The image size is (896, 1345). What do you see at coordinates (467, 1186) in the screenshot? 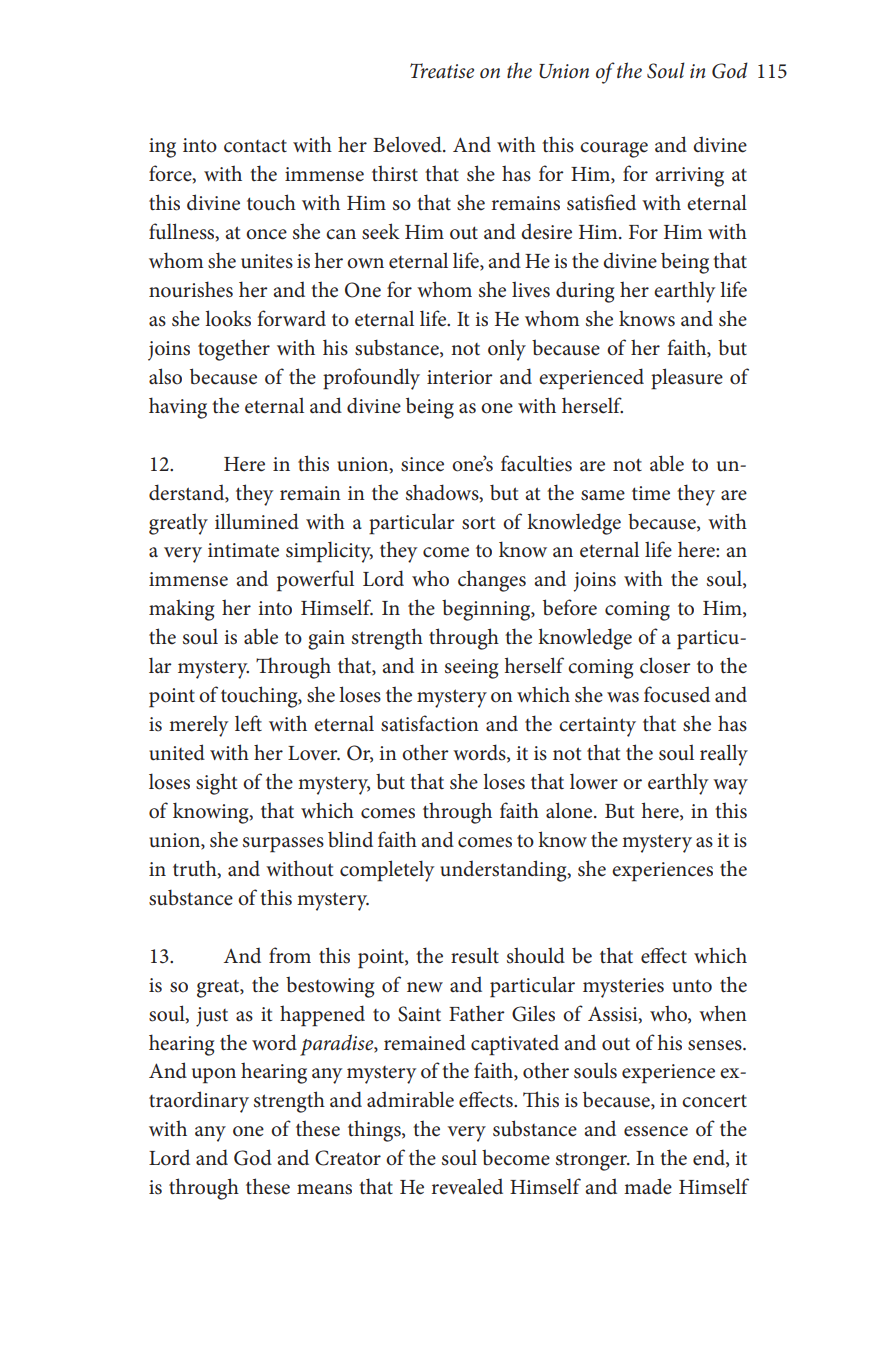
I see `revealed` at bounding box center [467, 1186].
